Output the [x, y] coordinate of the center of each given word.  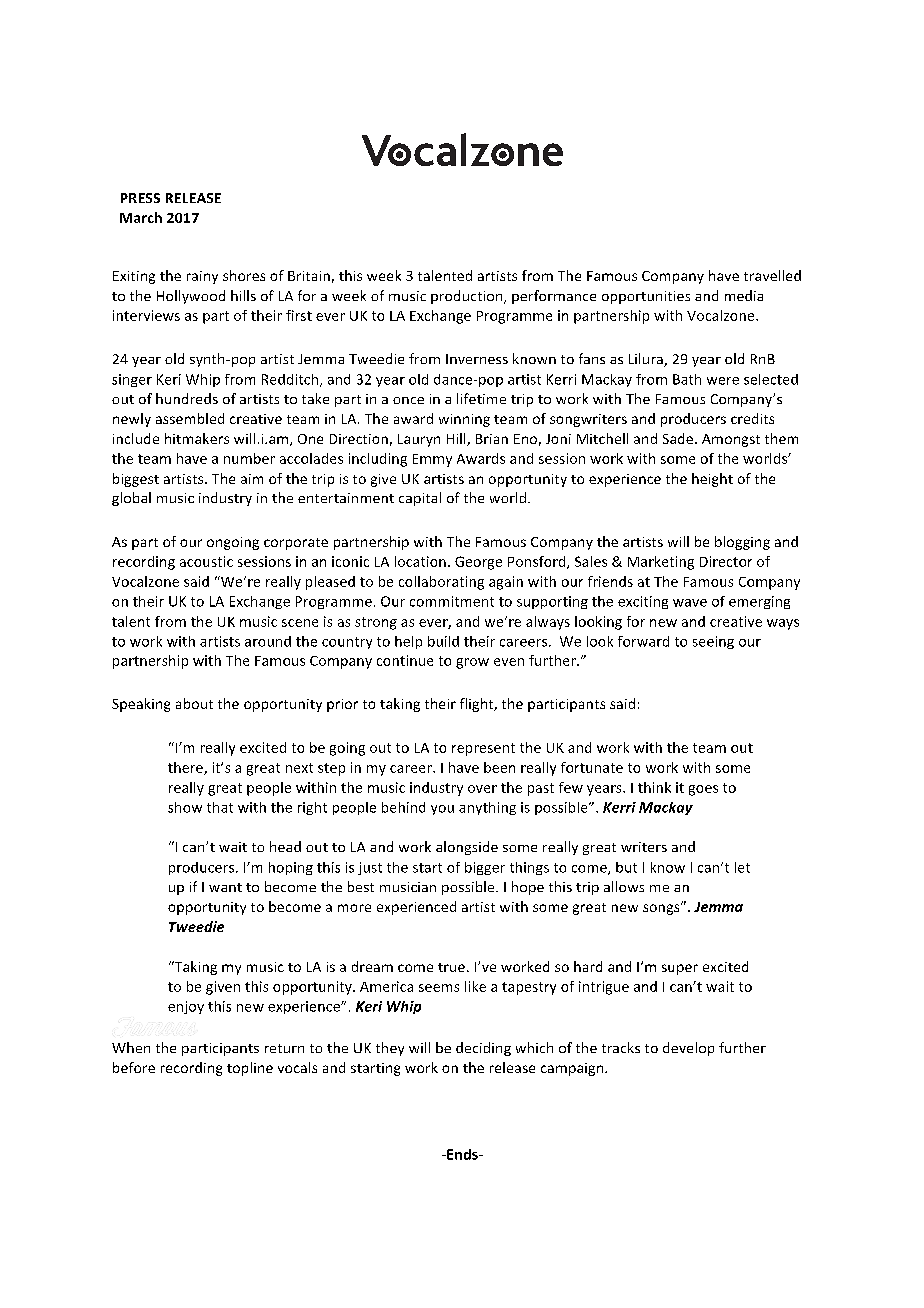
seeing [713, 642]
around [268, 641]
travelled [772, 275]
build [443, 641]
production [468, 297]
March [141, 217]
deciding [483, 1049]
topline [250, 1069]
